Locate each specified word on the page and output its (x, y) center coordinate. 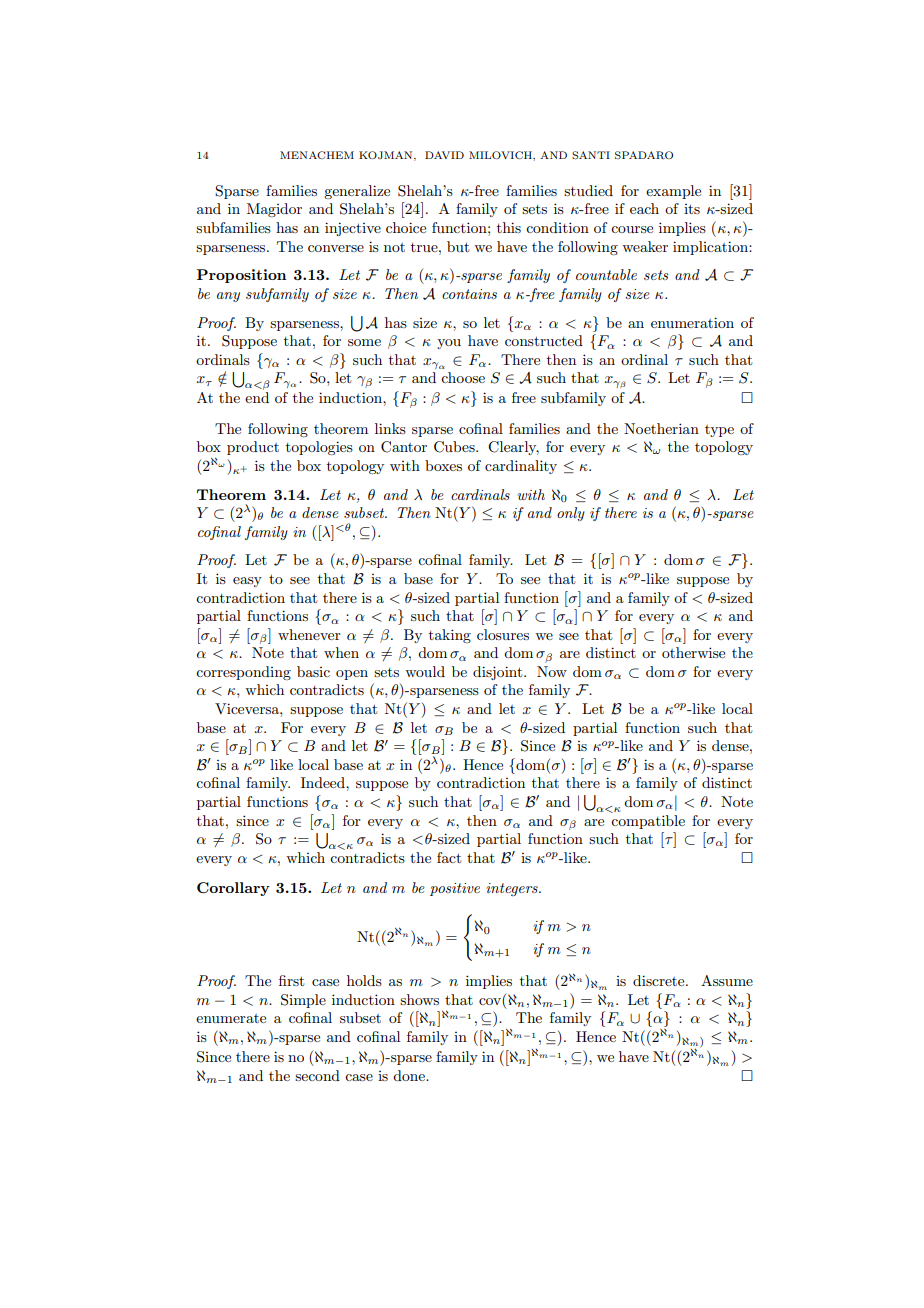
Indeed (324, 782)
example (673, 192)
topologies (319, 448)
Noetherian (661, 428)
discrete (660, 980)
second (317, 1075)
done (410, 1075)
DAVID (444, 155)
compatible (648, 820)
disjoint (499, 673)
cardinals (480, 494)
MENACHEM (317, 155)
